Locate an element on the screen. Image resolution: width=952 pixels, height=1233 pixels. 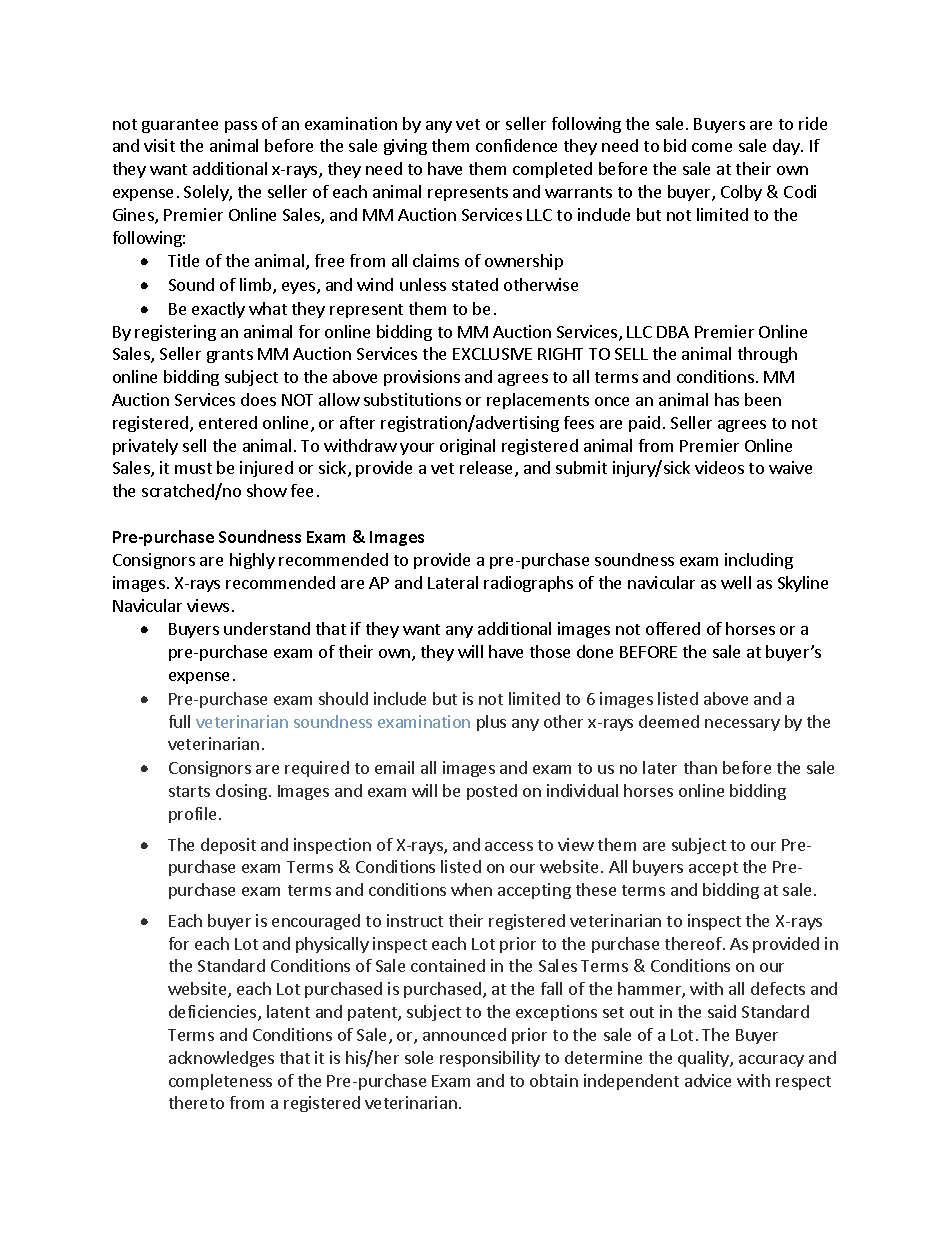
pass is located at coordinates (241, 127).
